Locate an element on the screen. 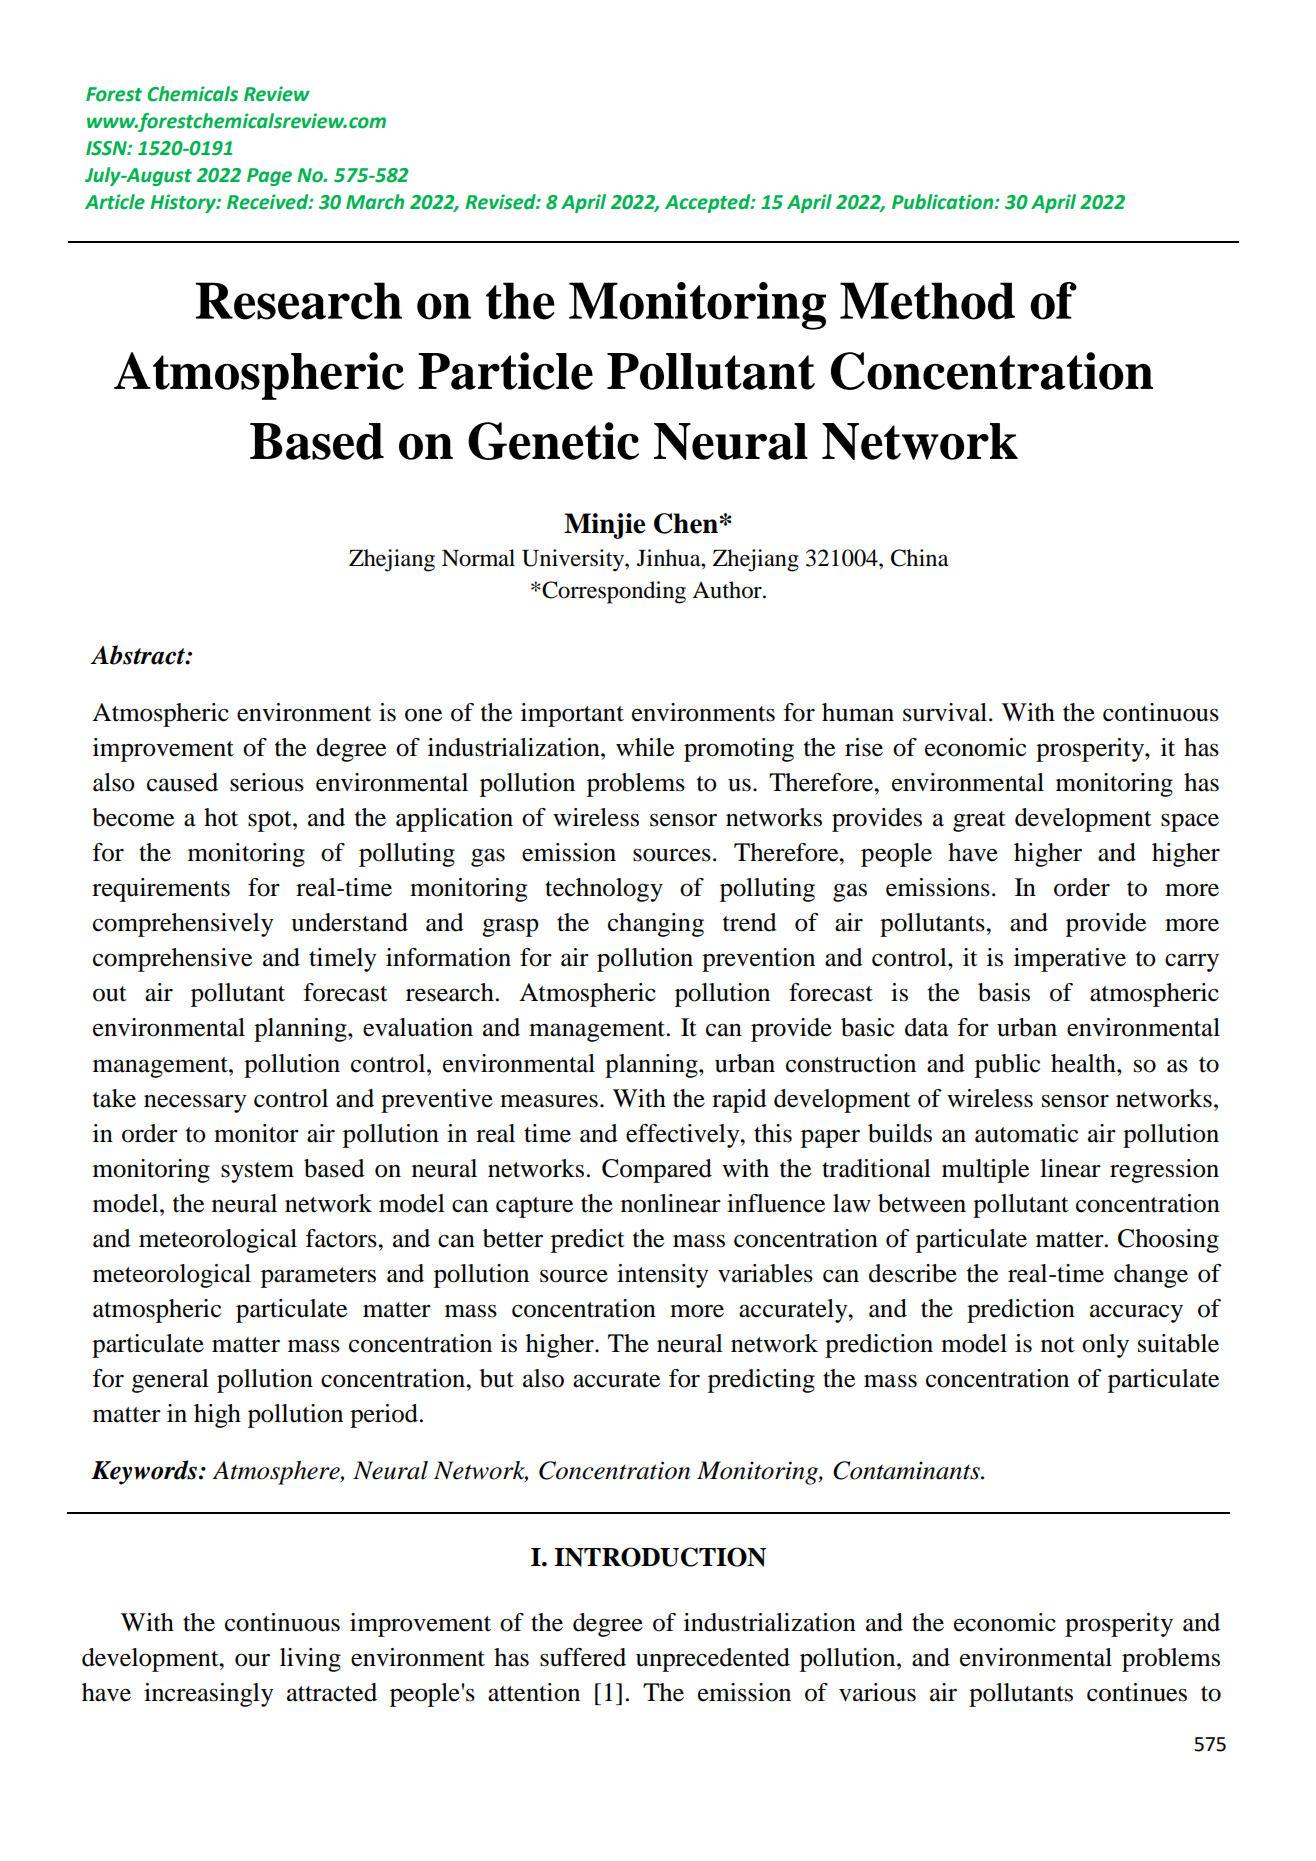 Image resolution: width=1316 pixels, height=1861 pixels. March is located at coordinates (375, 202).
